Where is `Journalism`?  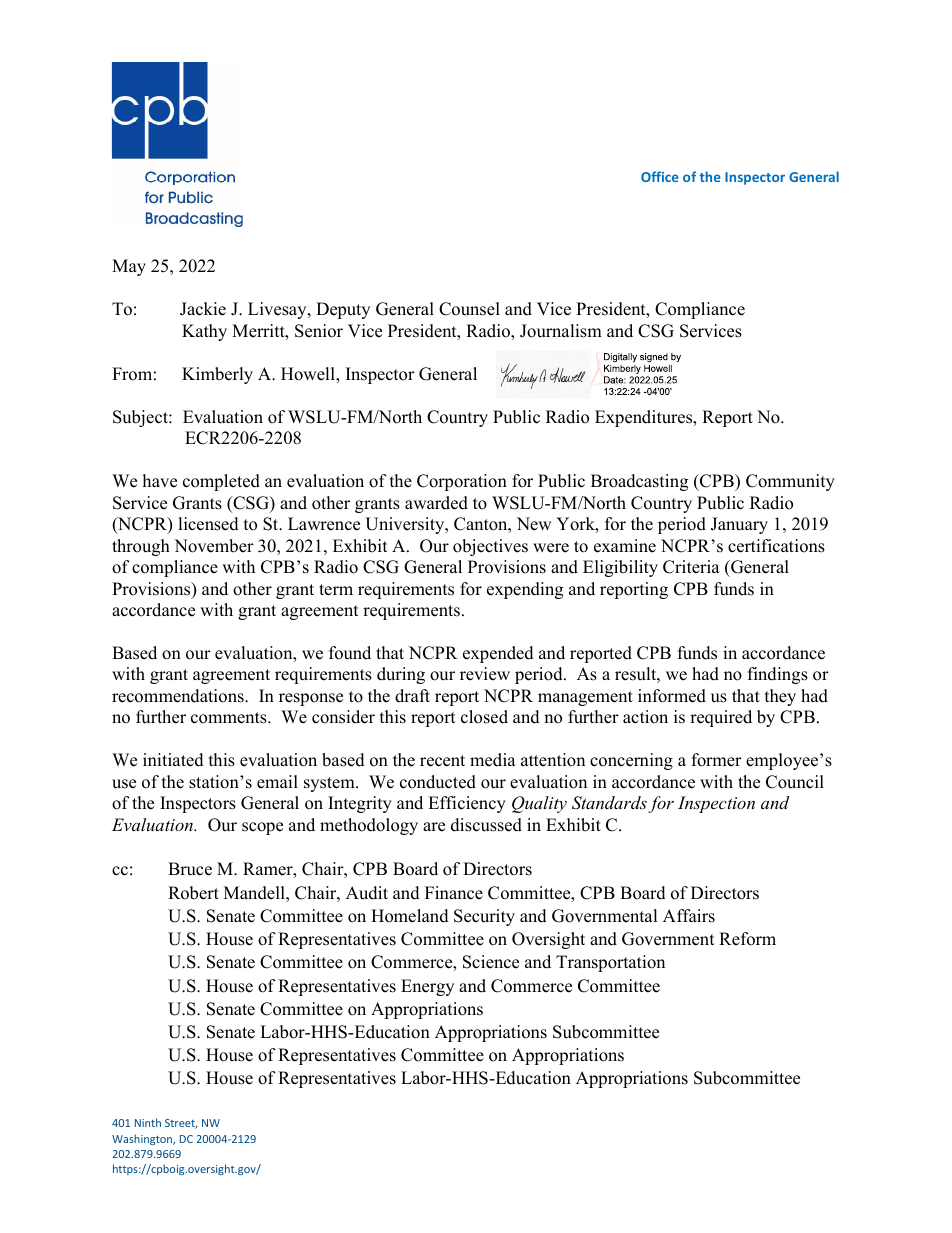
Journalism is located at coordinates (561, 331).
